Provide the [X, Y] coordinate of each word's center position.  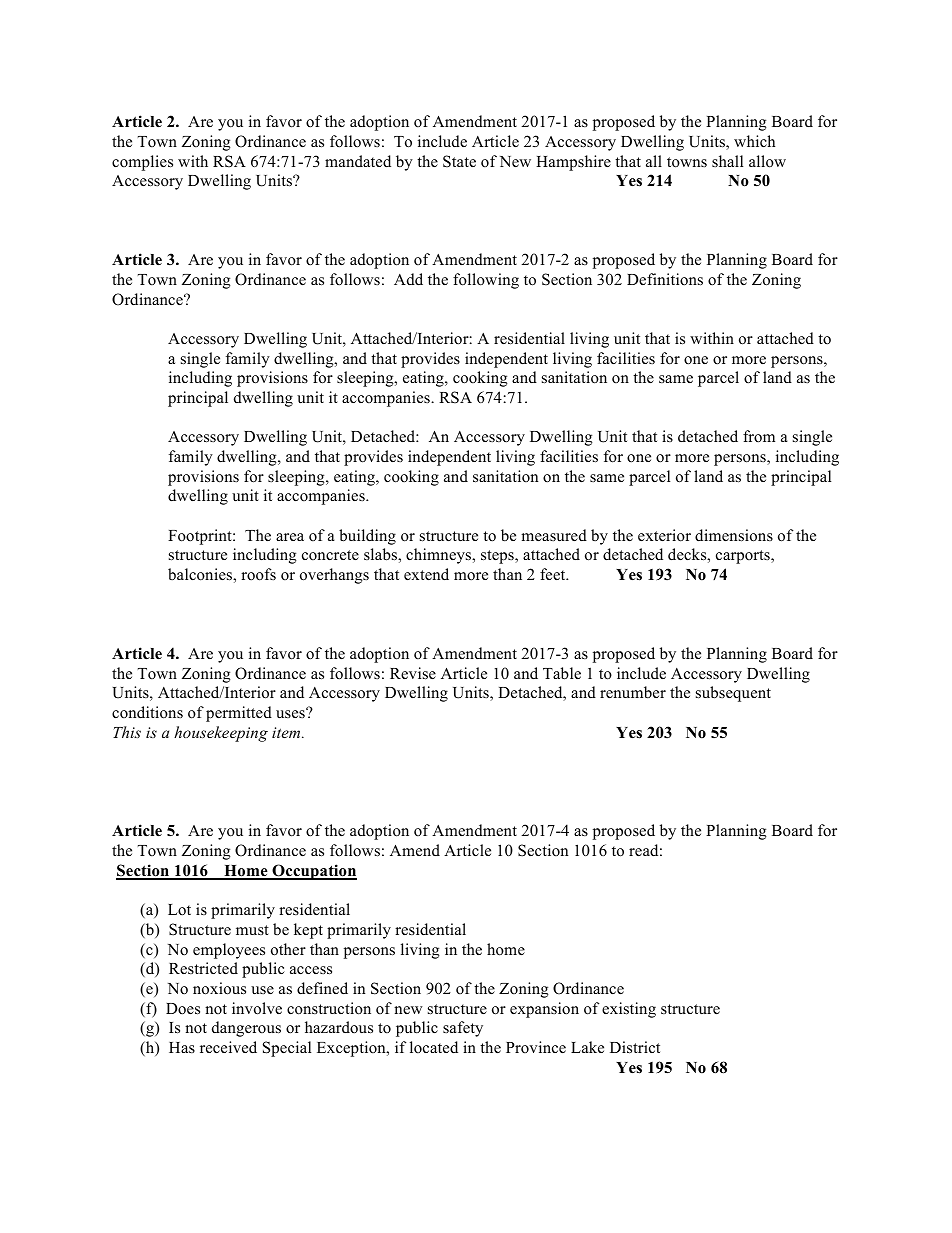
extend [426, 574]
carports [744, 557]
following [486, 281]
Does [183, 1009]
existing [629, 1010]
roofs [258, 574]
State [459, 161]
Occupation [313, 872]
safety [463, 1029]
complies [142, 163]
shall [727, 161]
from [759, 436]
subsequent [733, 694]
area [290, 537]
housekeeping [221, 734]
